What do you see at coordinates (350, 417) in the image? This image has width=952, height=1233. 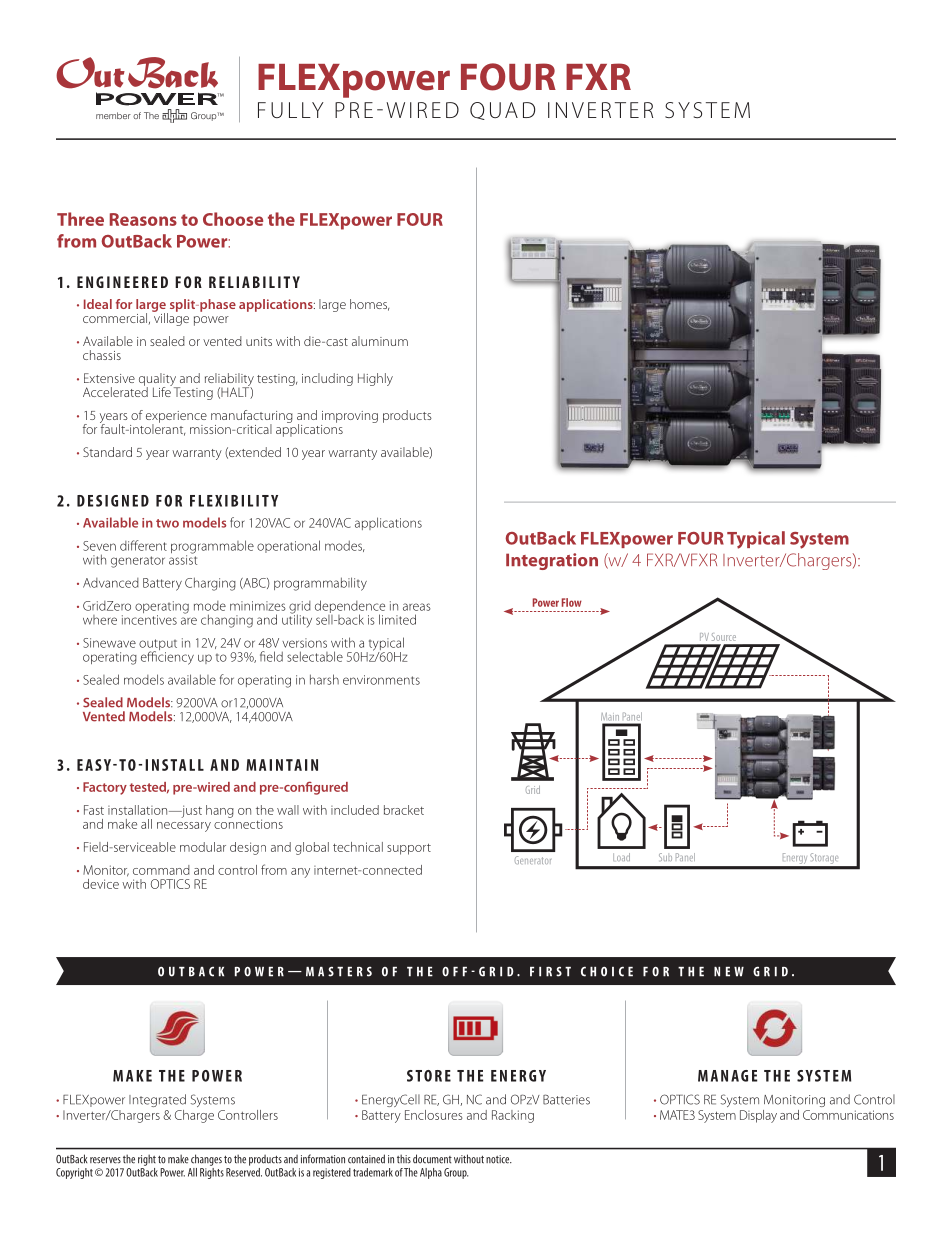 I see `improving` at bounding box center [350, 417].
